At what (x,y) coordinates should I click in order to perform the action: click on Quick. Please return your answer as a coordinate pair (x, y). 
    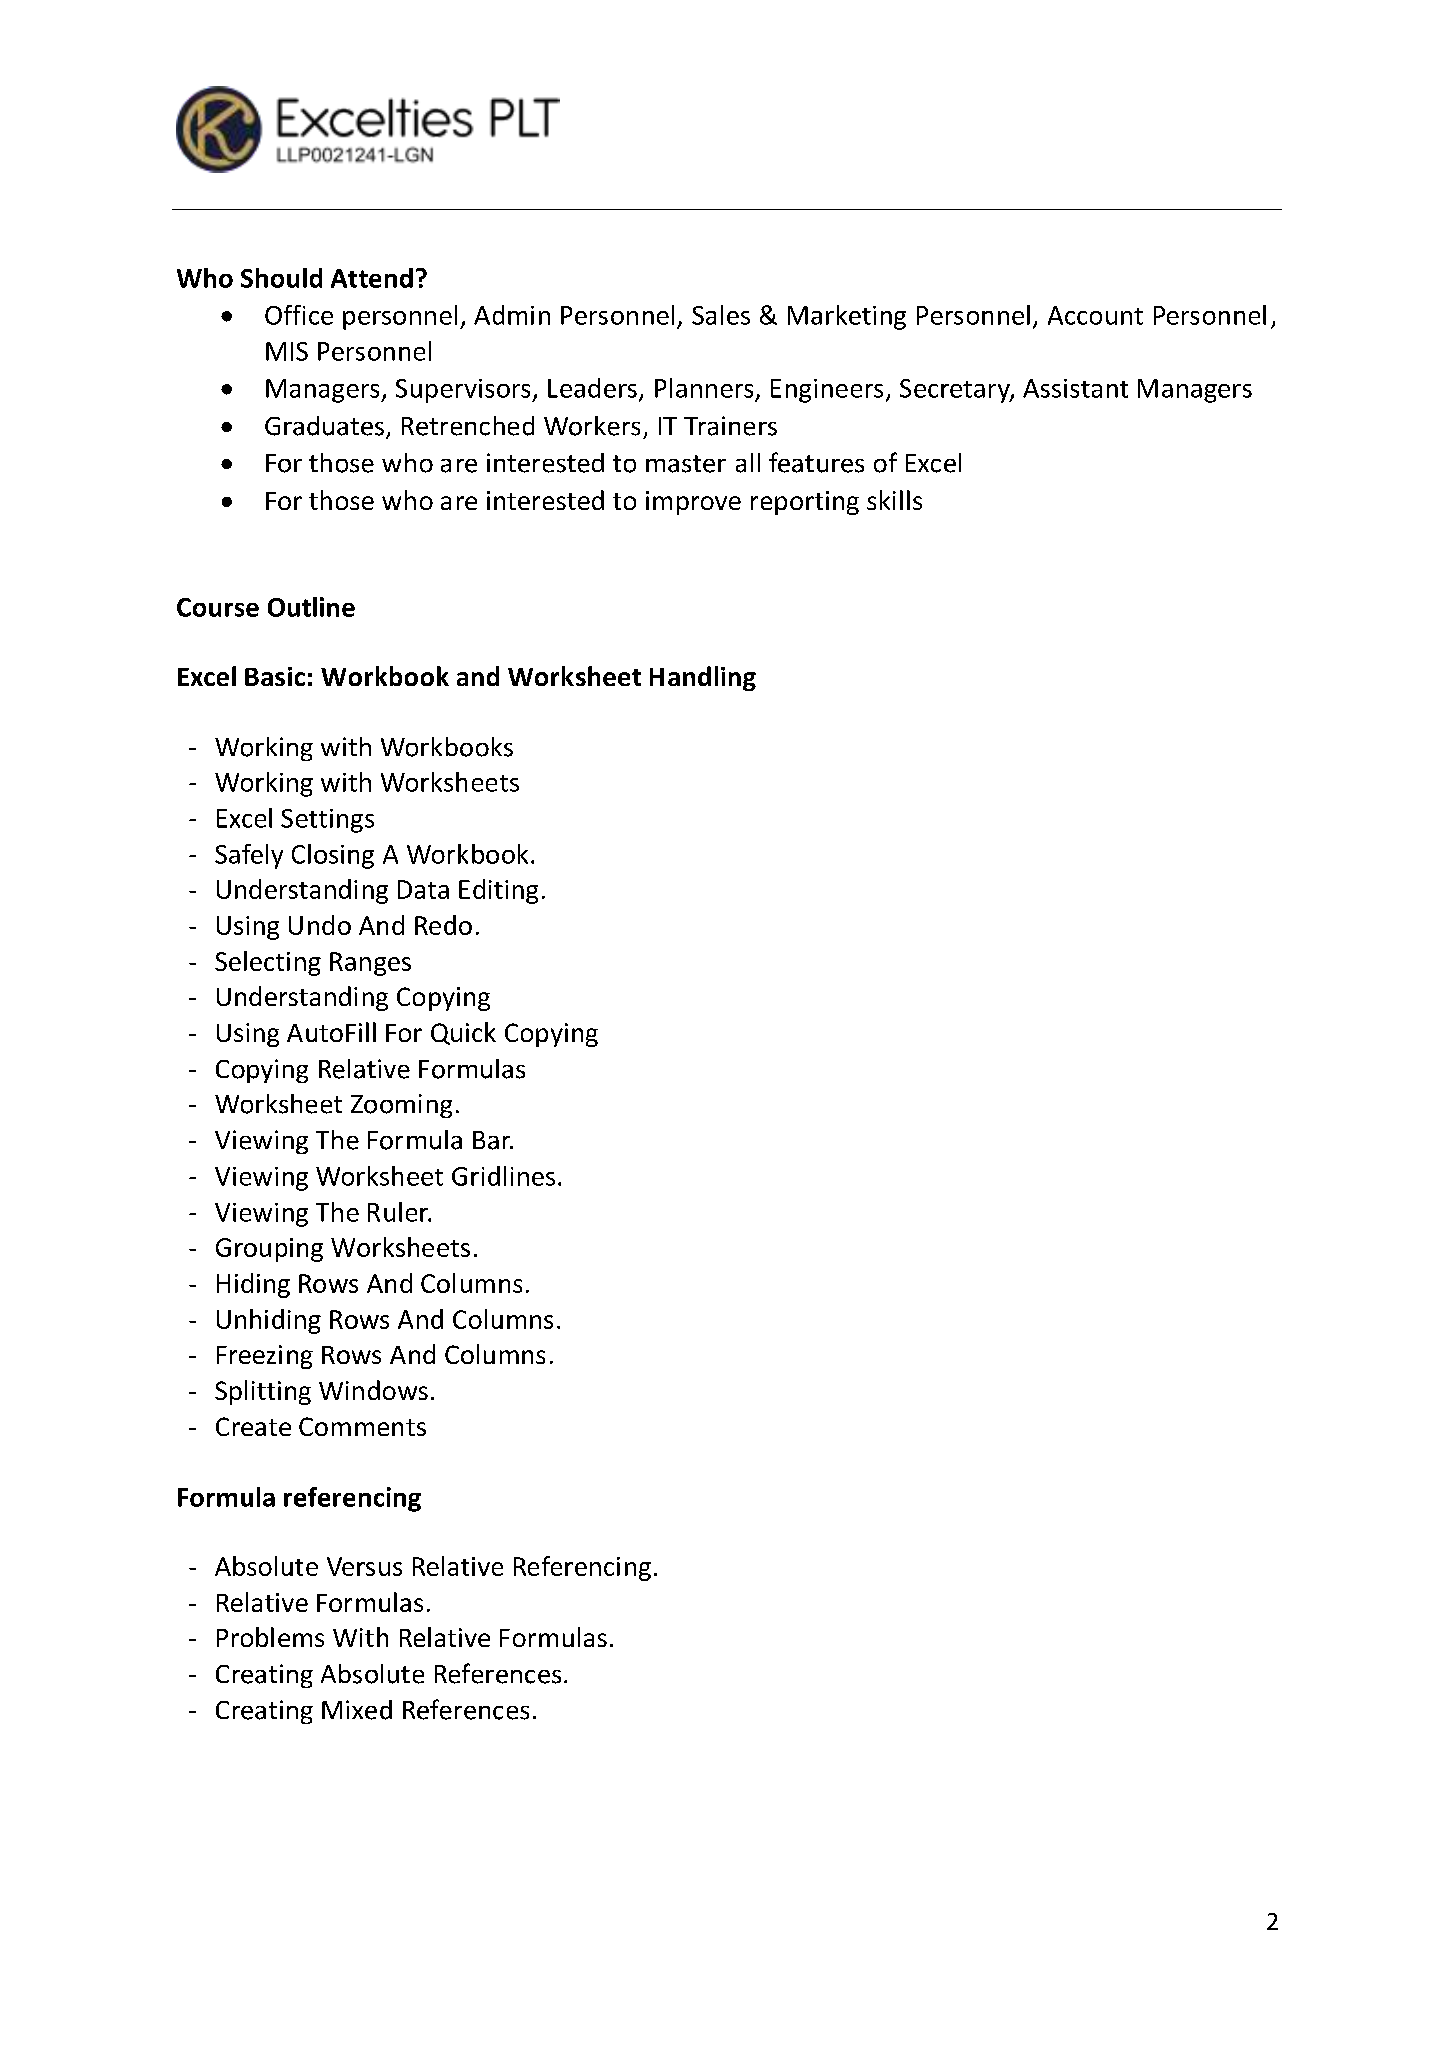
    Looking at the image, I should click on (463, 1033).
